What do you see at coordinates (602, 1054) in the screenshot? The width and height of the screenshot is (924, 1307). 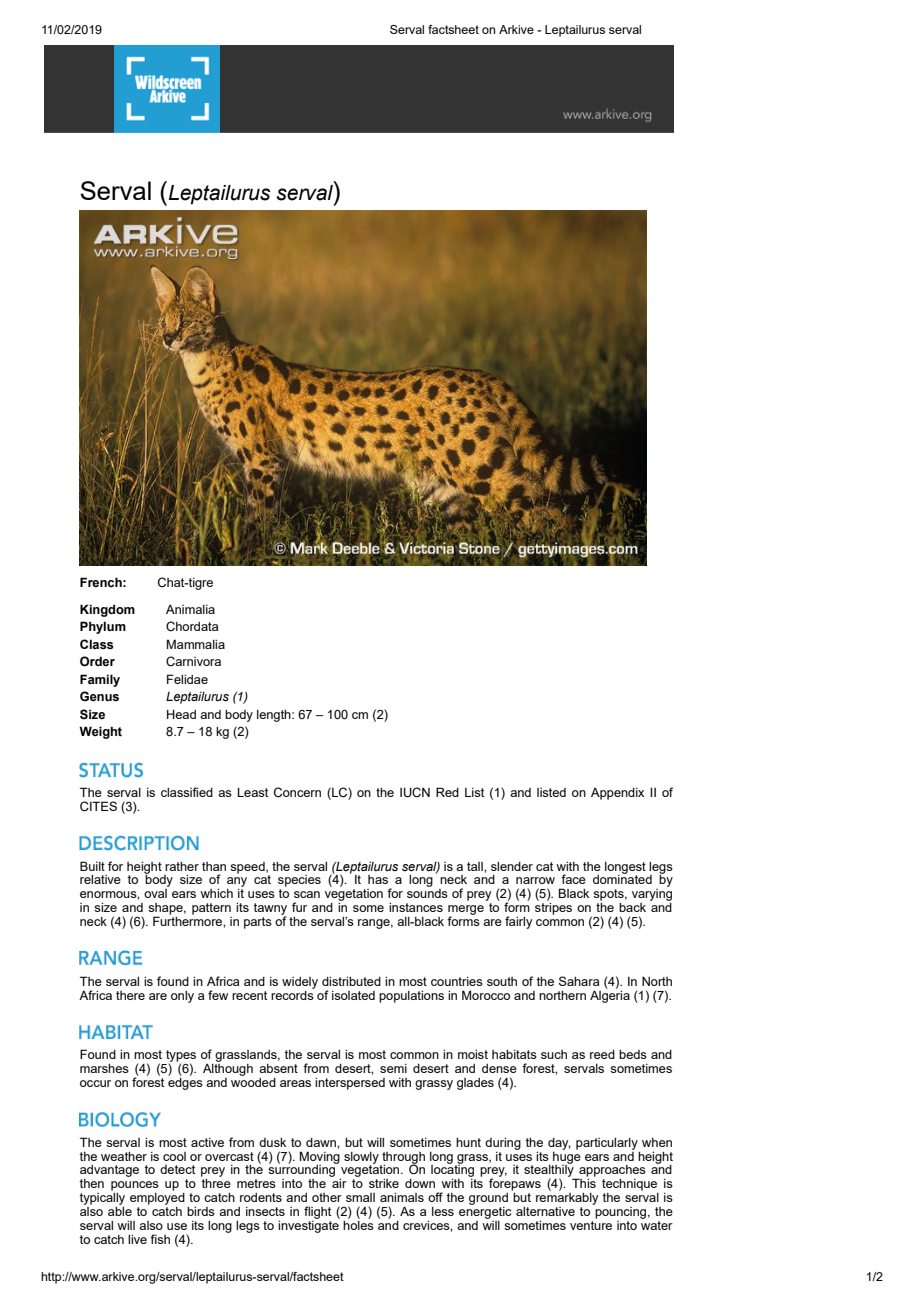 I see `reed` at bounding box center [602, 1054].
